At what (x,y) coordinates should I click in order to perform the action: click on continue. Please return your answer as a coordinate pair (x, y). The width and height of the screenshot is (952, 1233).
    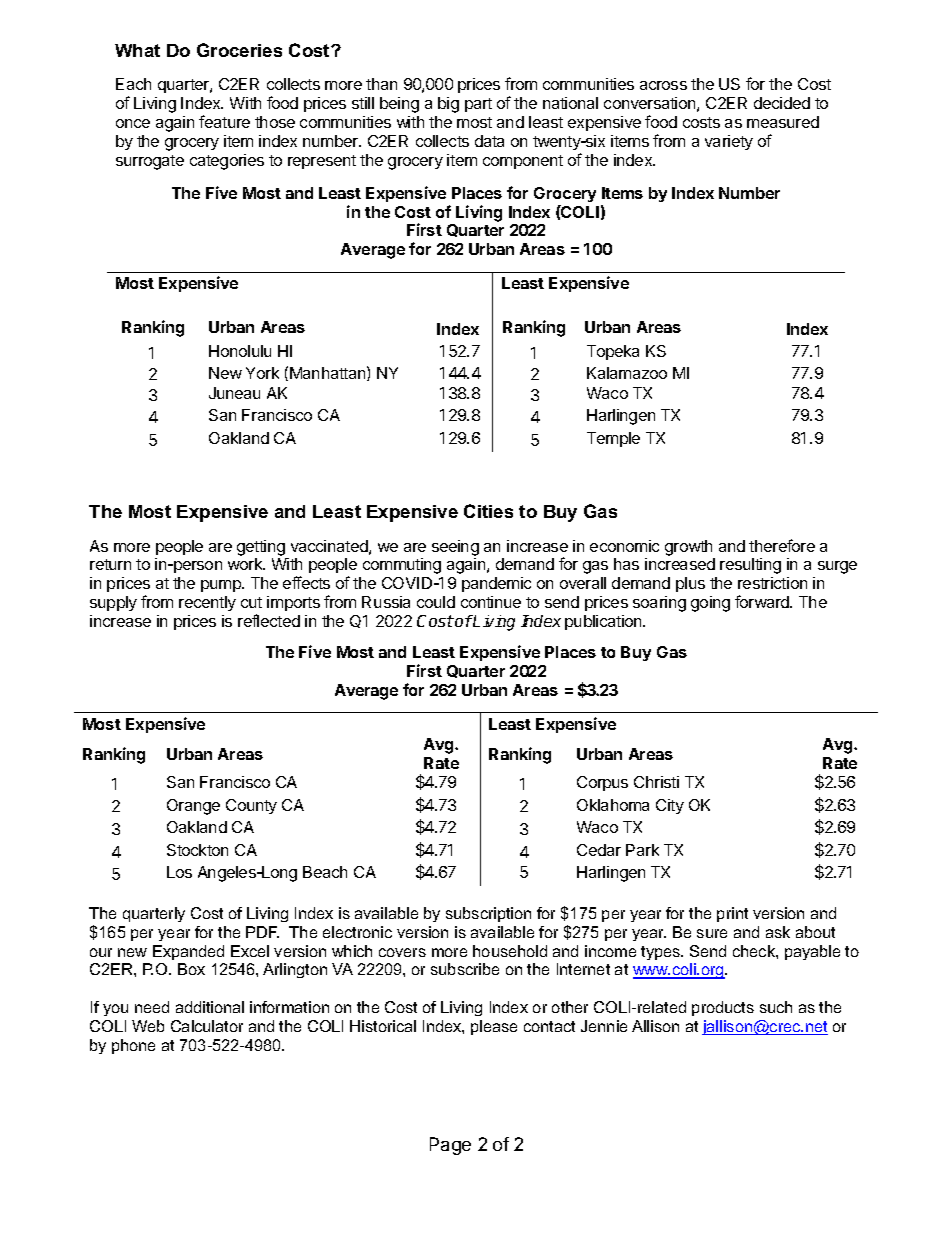
    Looking at the image, I should click on (491, 602).
